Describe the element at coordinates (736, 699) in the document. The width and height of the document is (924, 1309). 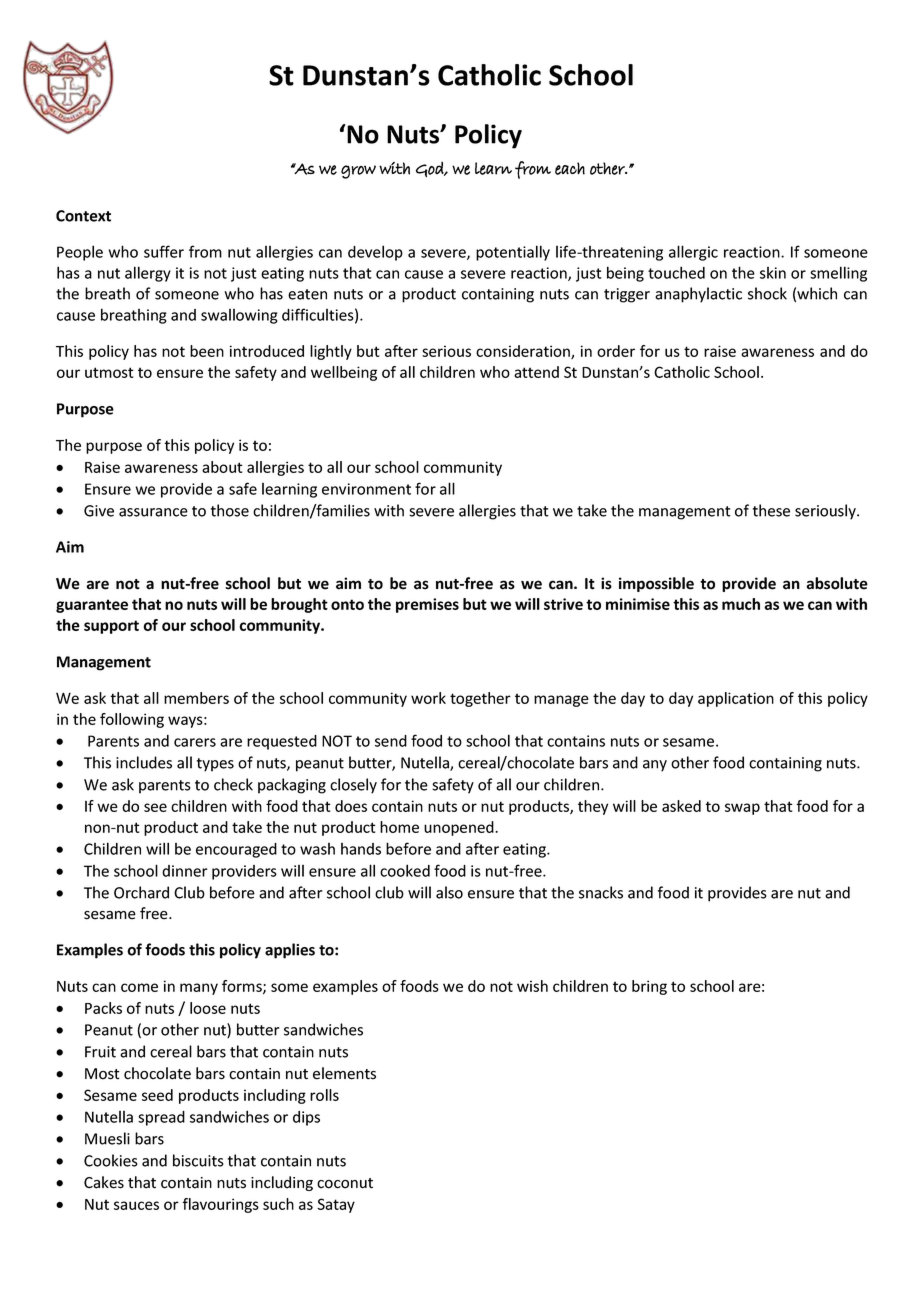
I see `application` at that location.
